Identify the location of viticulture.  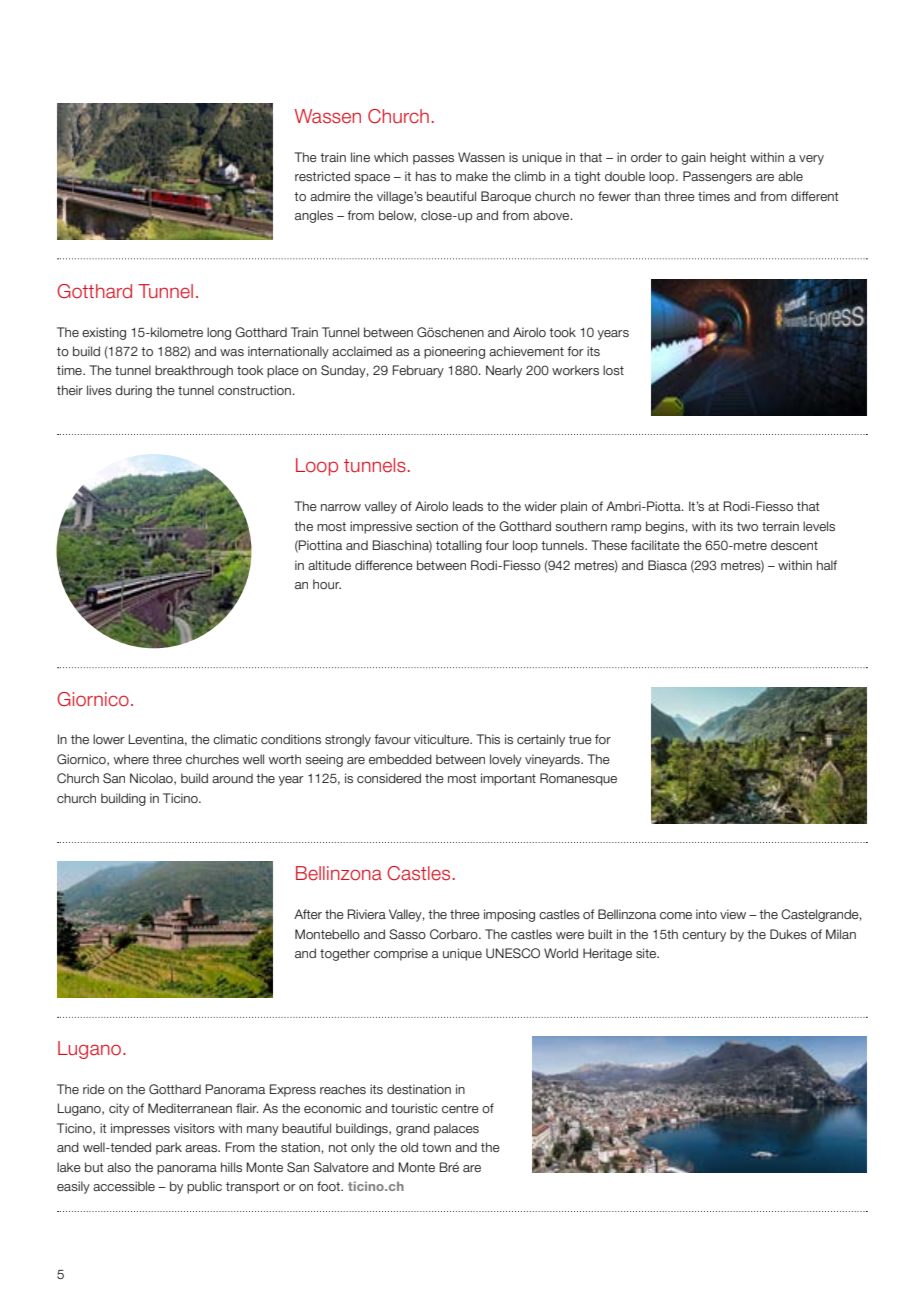
(443, 739).
